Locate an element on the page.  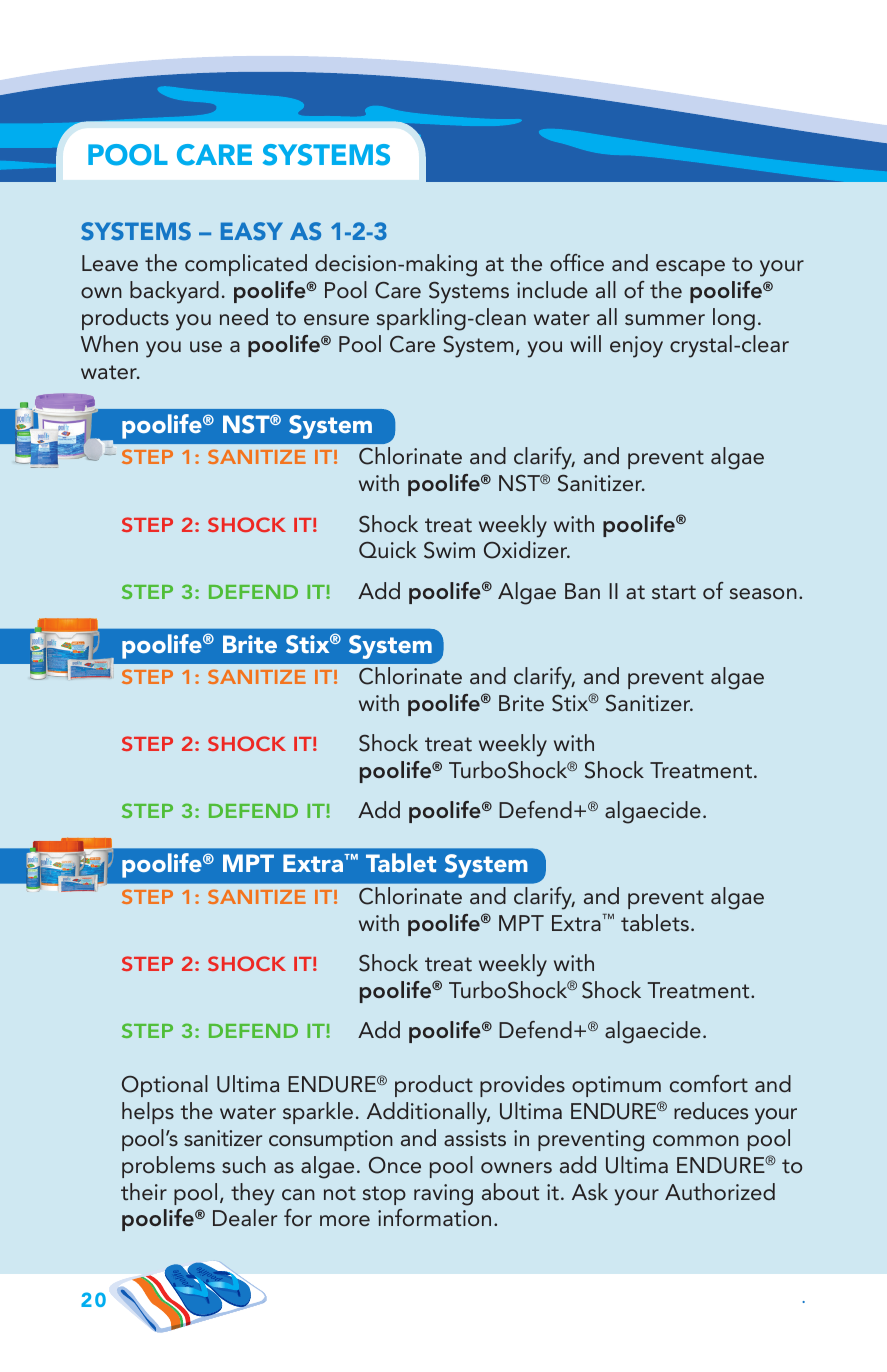
season is located at coordinates (763, 593).
